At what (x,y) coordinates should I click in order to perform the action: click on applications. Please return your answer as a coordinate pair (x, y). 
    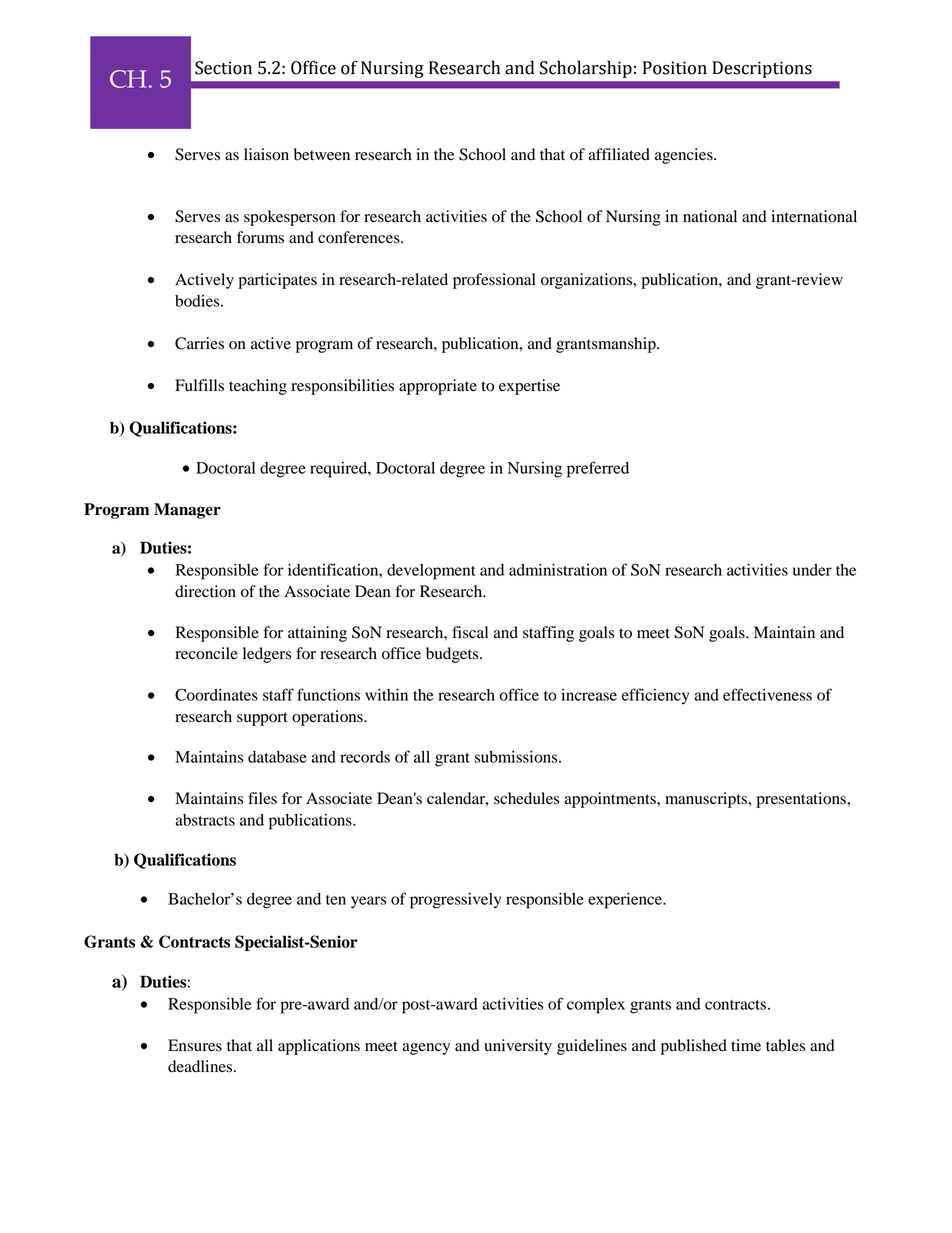
    Looking at the image, I should click on (319, 1047).
